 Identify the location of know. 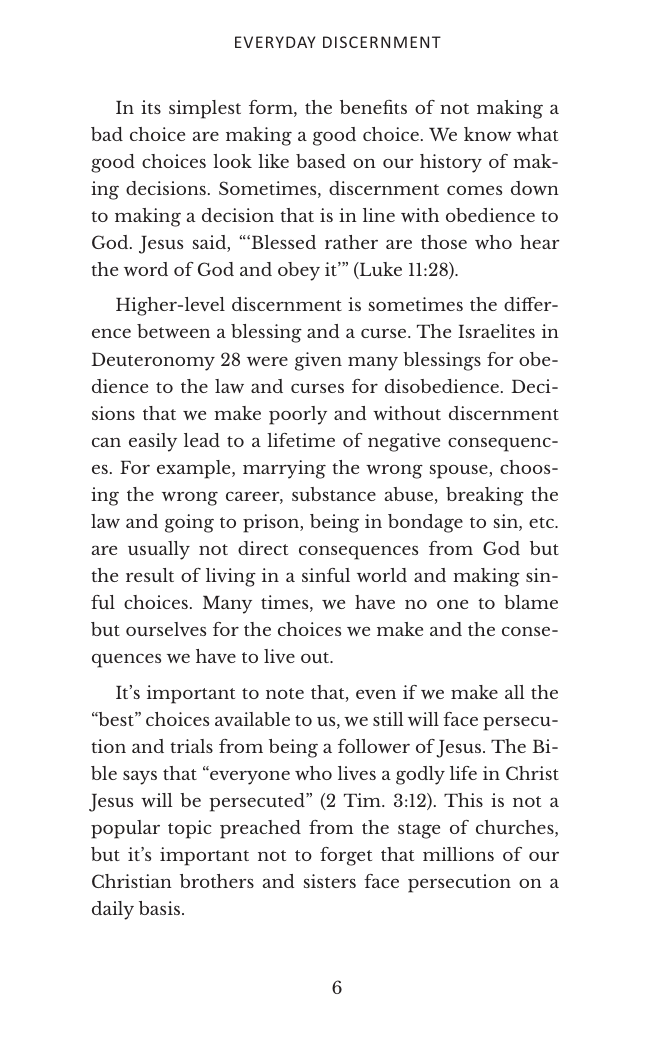
(487, 134).
